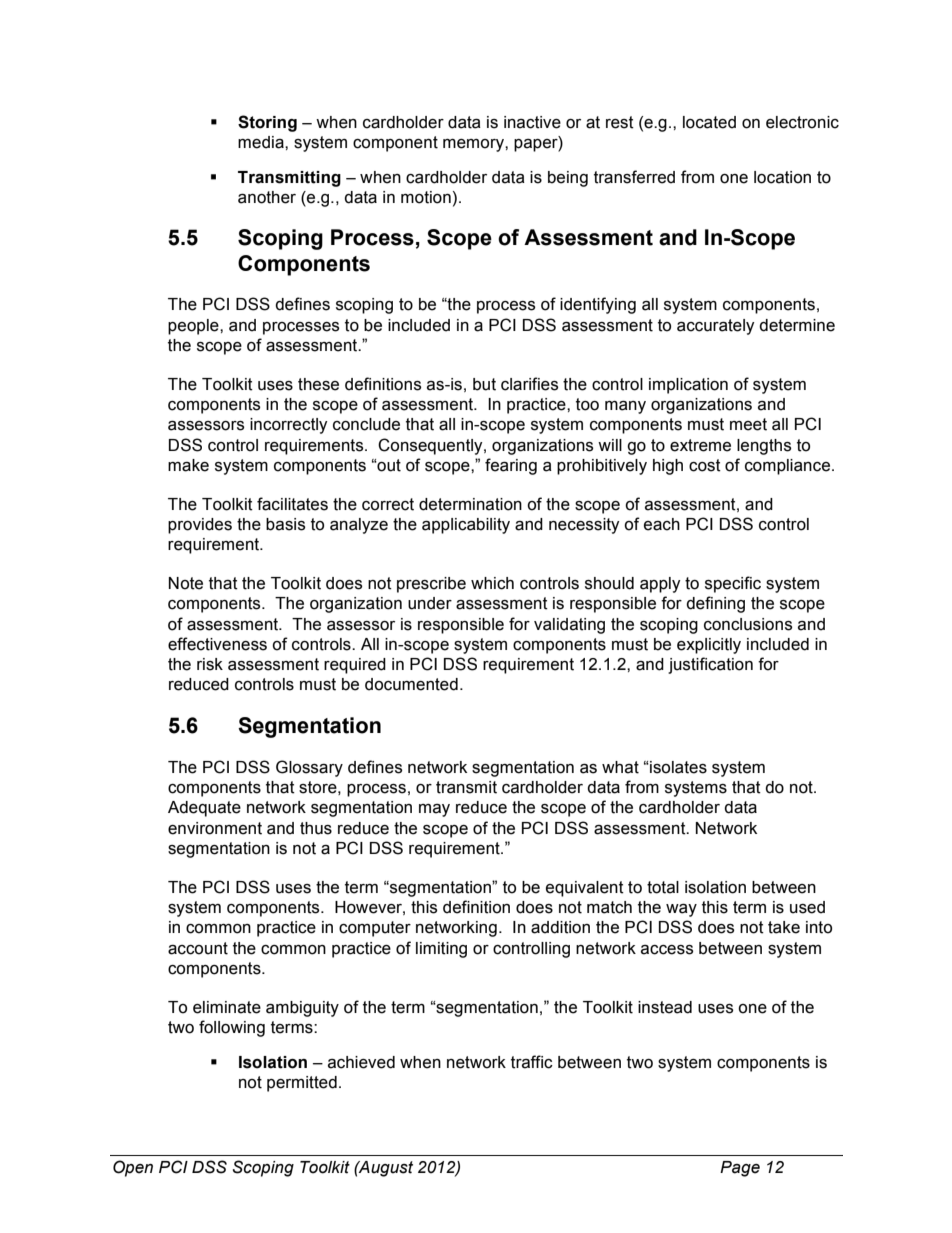  What do you see at coordinates (709, 122) in the screenshot?
I see `located` at bounding box center [709, 122].
